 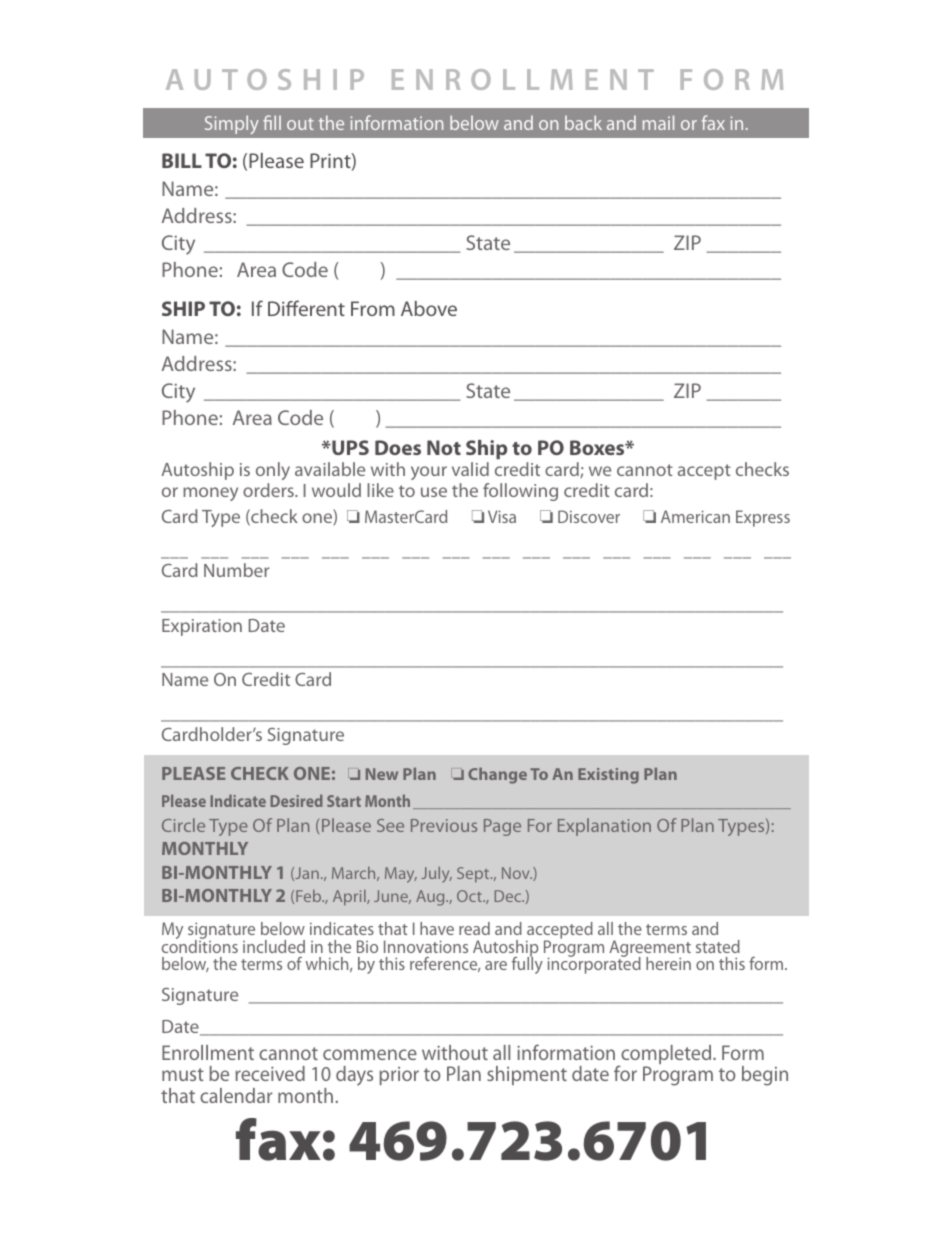 What do you see at coordinates (296, 800) in the screenshot?
I see `Desired` at bounding box center [296, 800].
